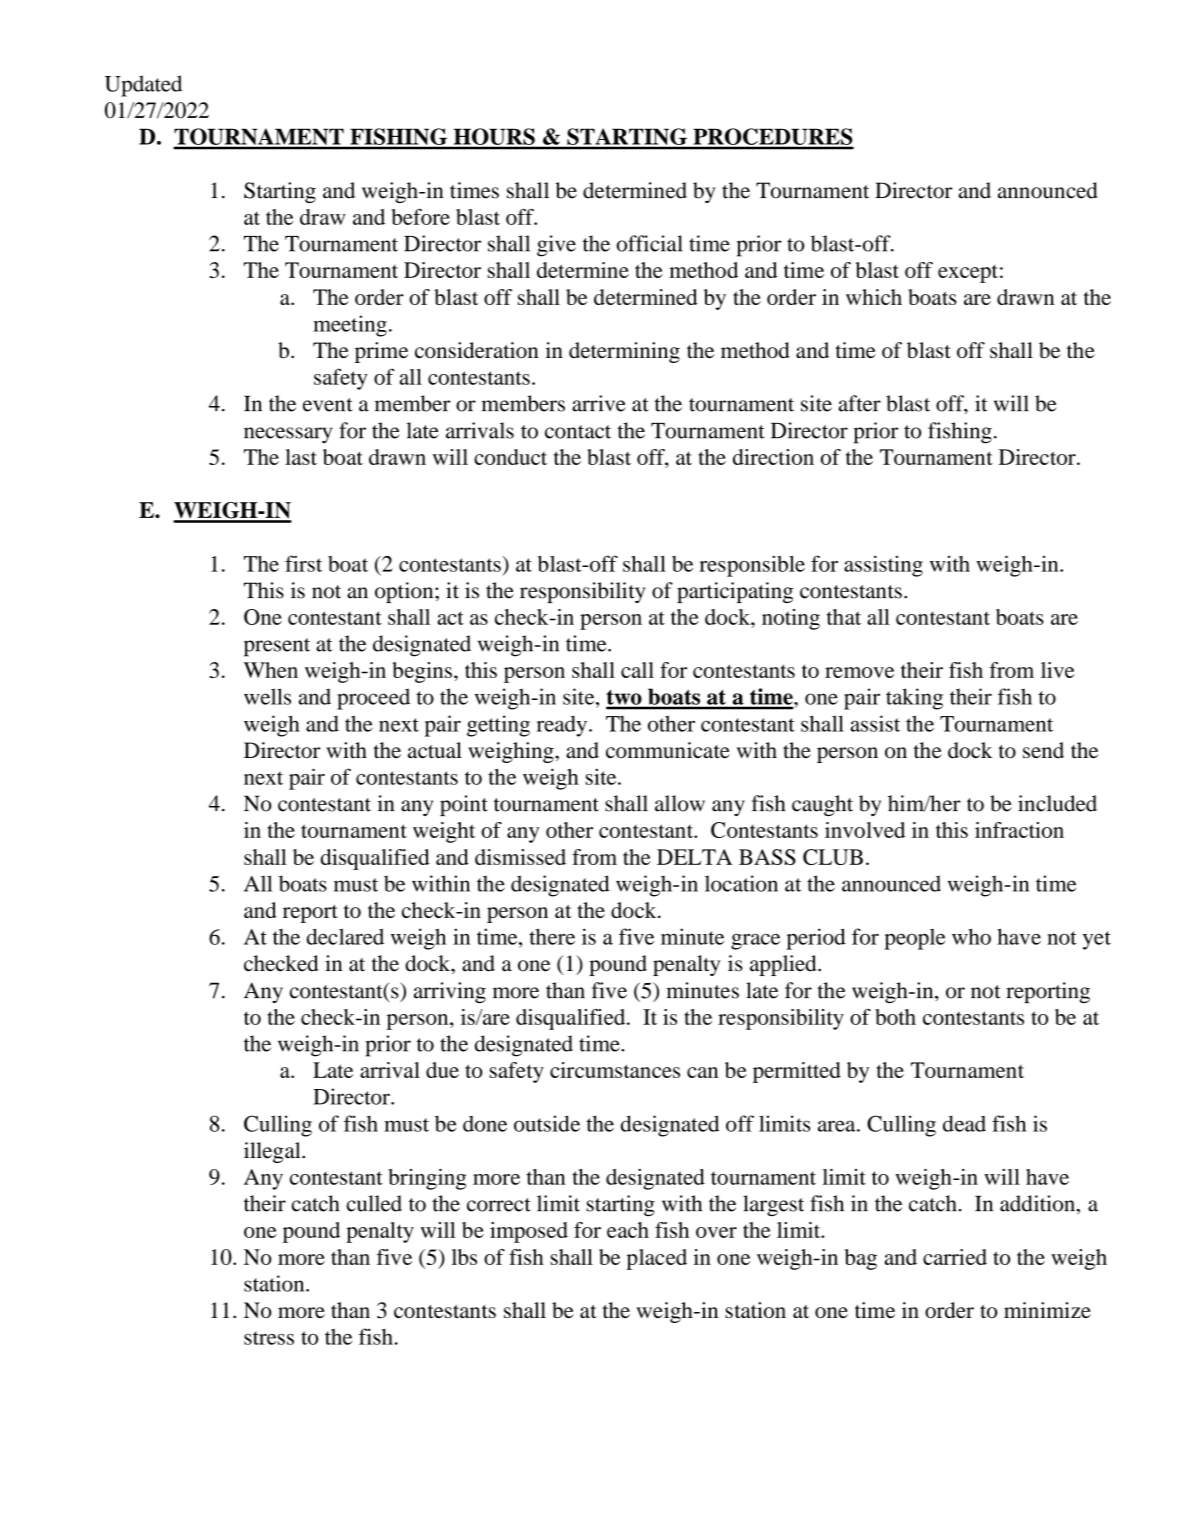 The height and width of the screenshot is (1530, 1182). What do you see at coordinates (1047, 1310) in the screenshot?
I see `minimize` at bounding box center [1047, 1310].
